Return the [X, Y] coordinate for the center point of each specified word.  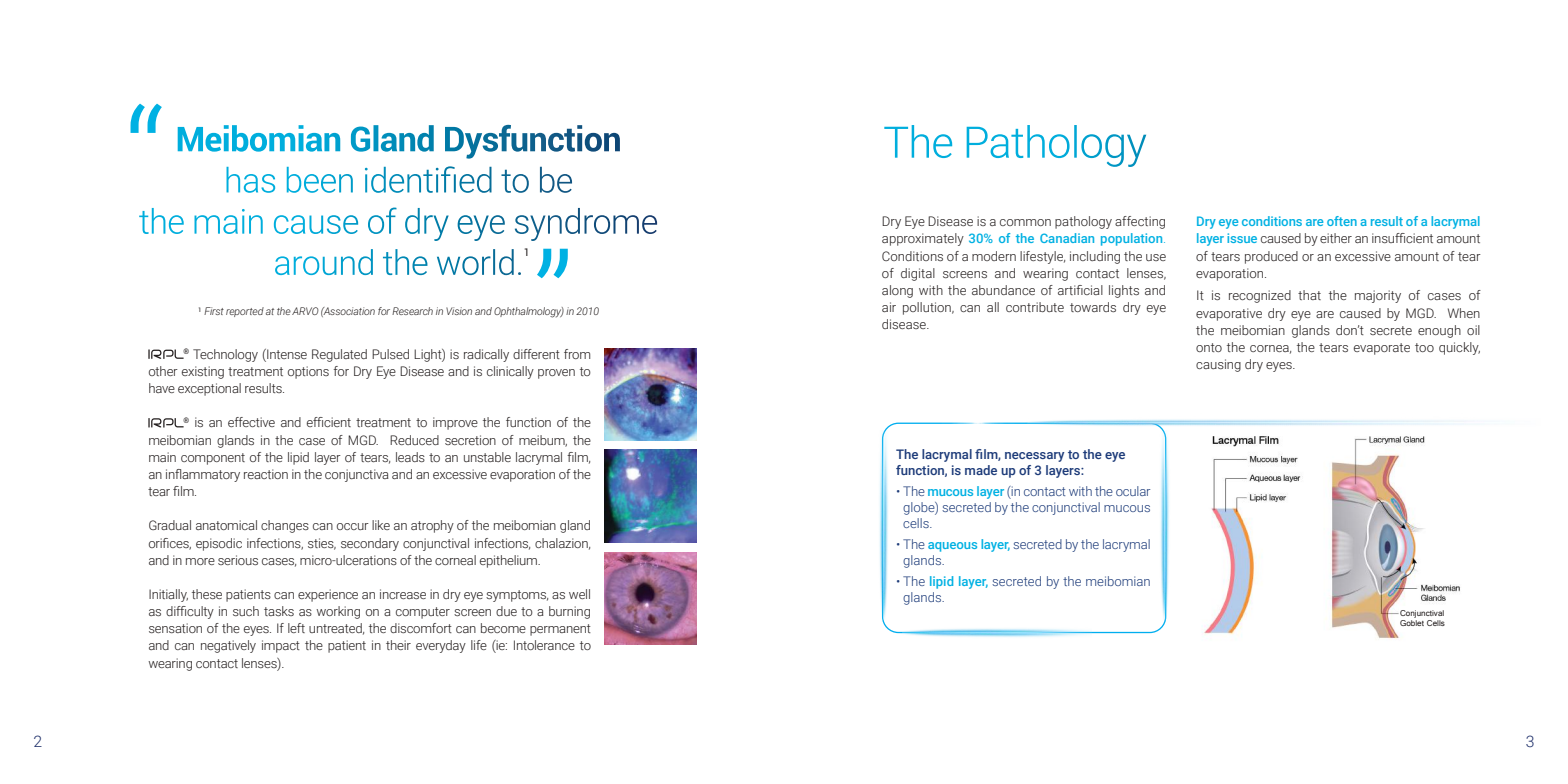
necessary [1034, 457]
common [1025, 222]
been [320, 180]
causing [1218, 365]
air [889, 307]
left [296, 628]
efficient [329, 422]
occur [353, 526]
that [1309, 295]
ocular [1133, 491]
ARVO [305, 311]
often [1342, 221]
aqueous [952, 547]
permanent [560, 630]
